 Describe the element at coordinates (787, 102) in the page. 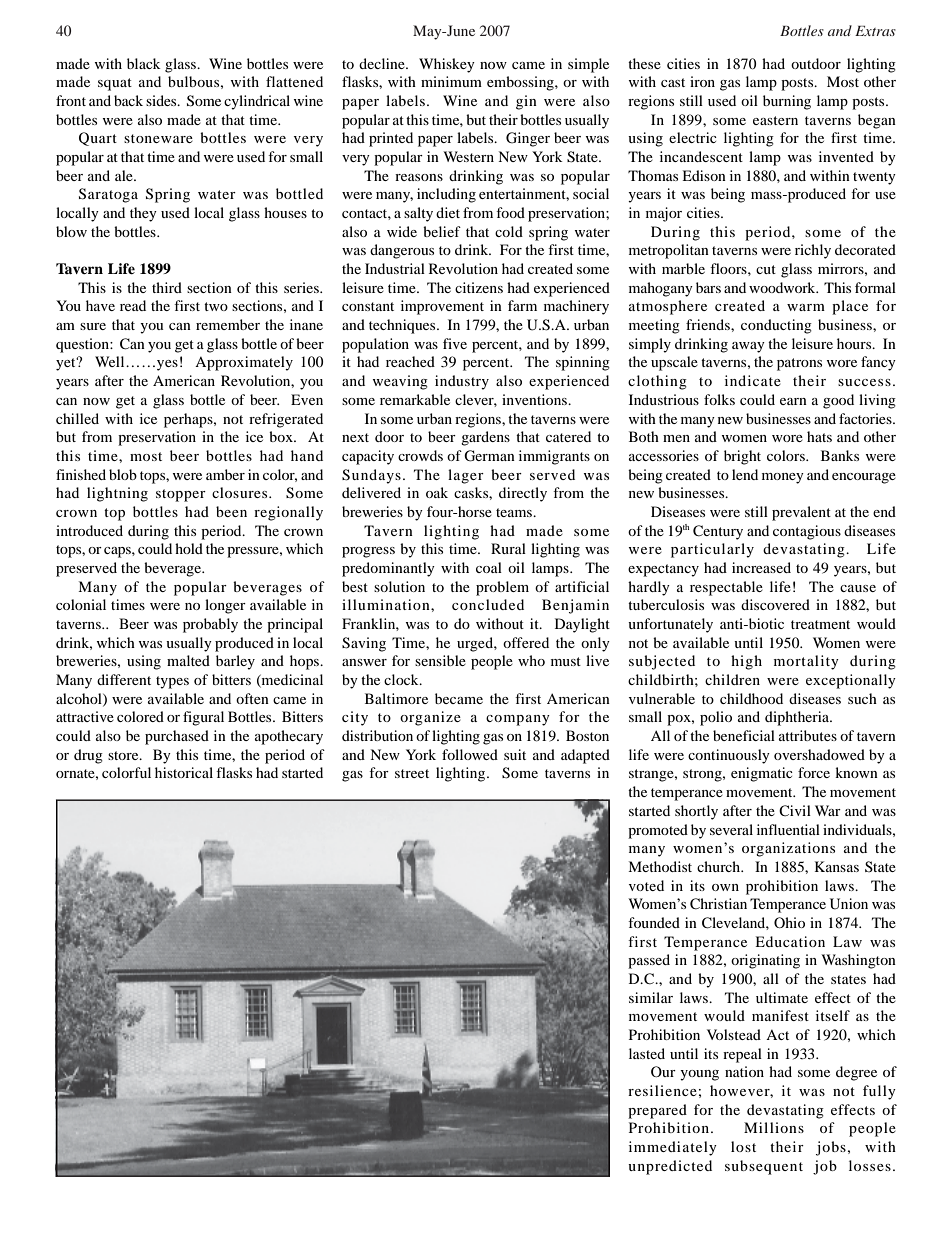

I see `burning` at that location.
